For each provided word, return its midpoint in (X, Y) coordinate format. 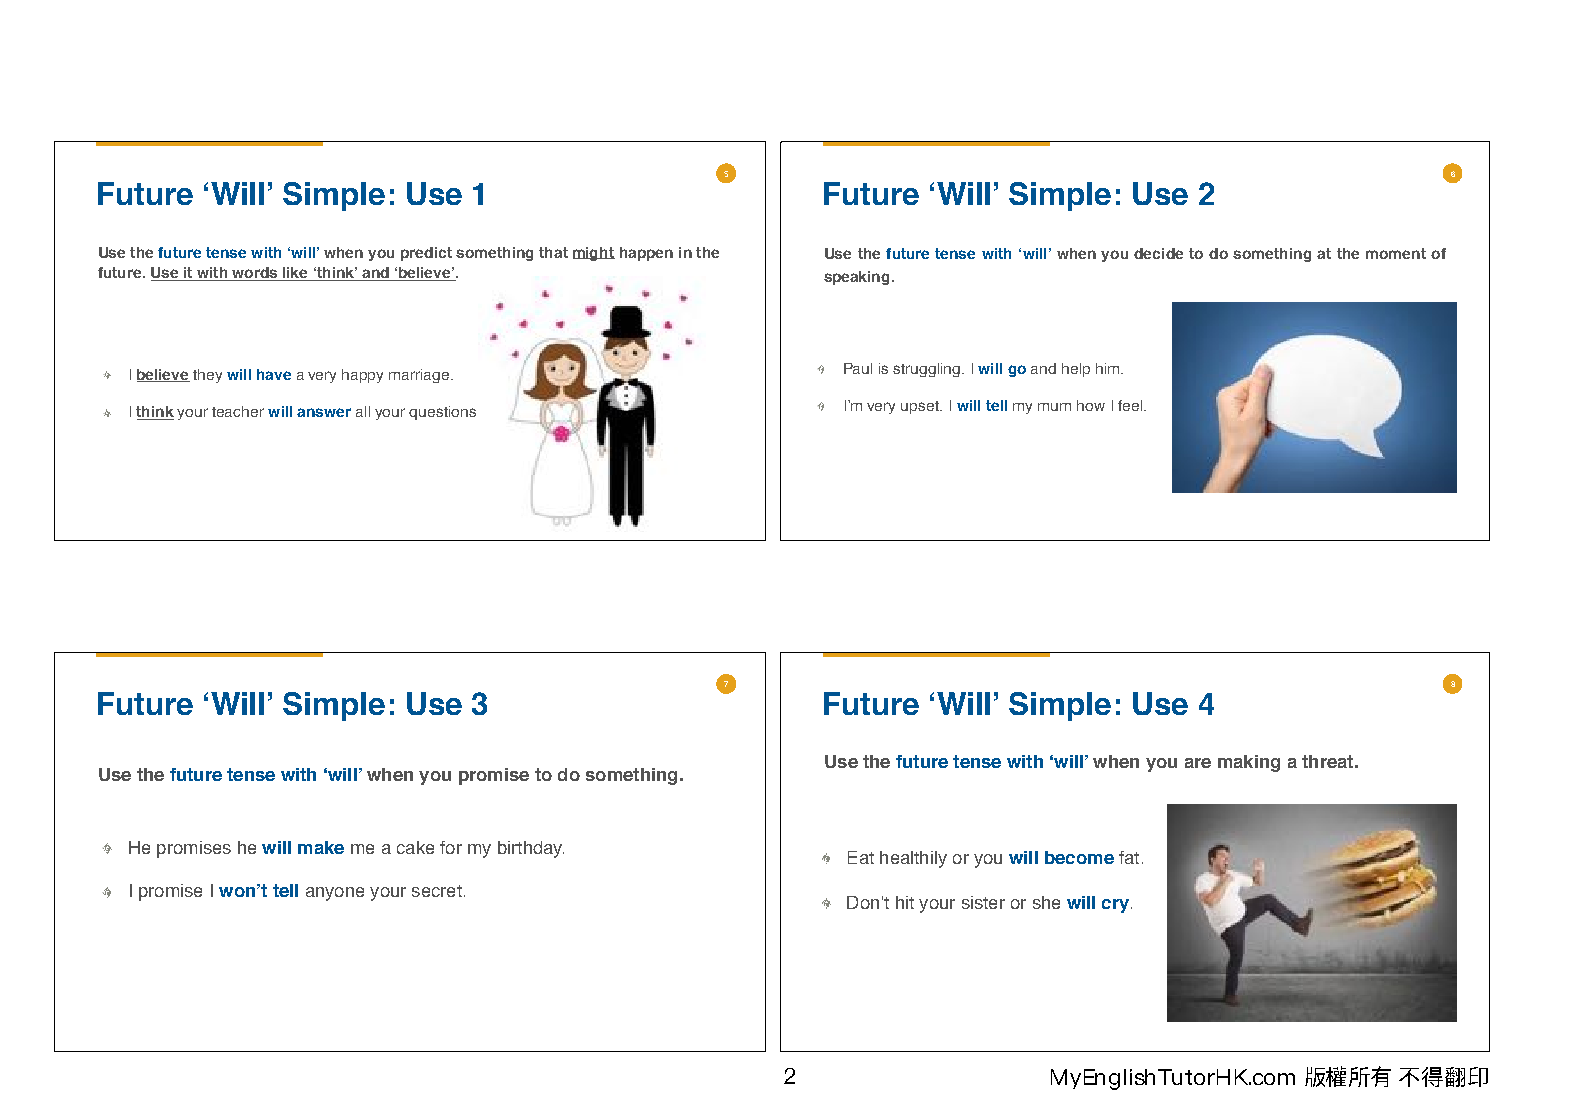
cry (1115, 906)
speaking (858, 278)
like (295, 274)
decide (1158, 253)
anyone (335, 894)
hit (905, 902)
